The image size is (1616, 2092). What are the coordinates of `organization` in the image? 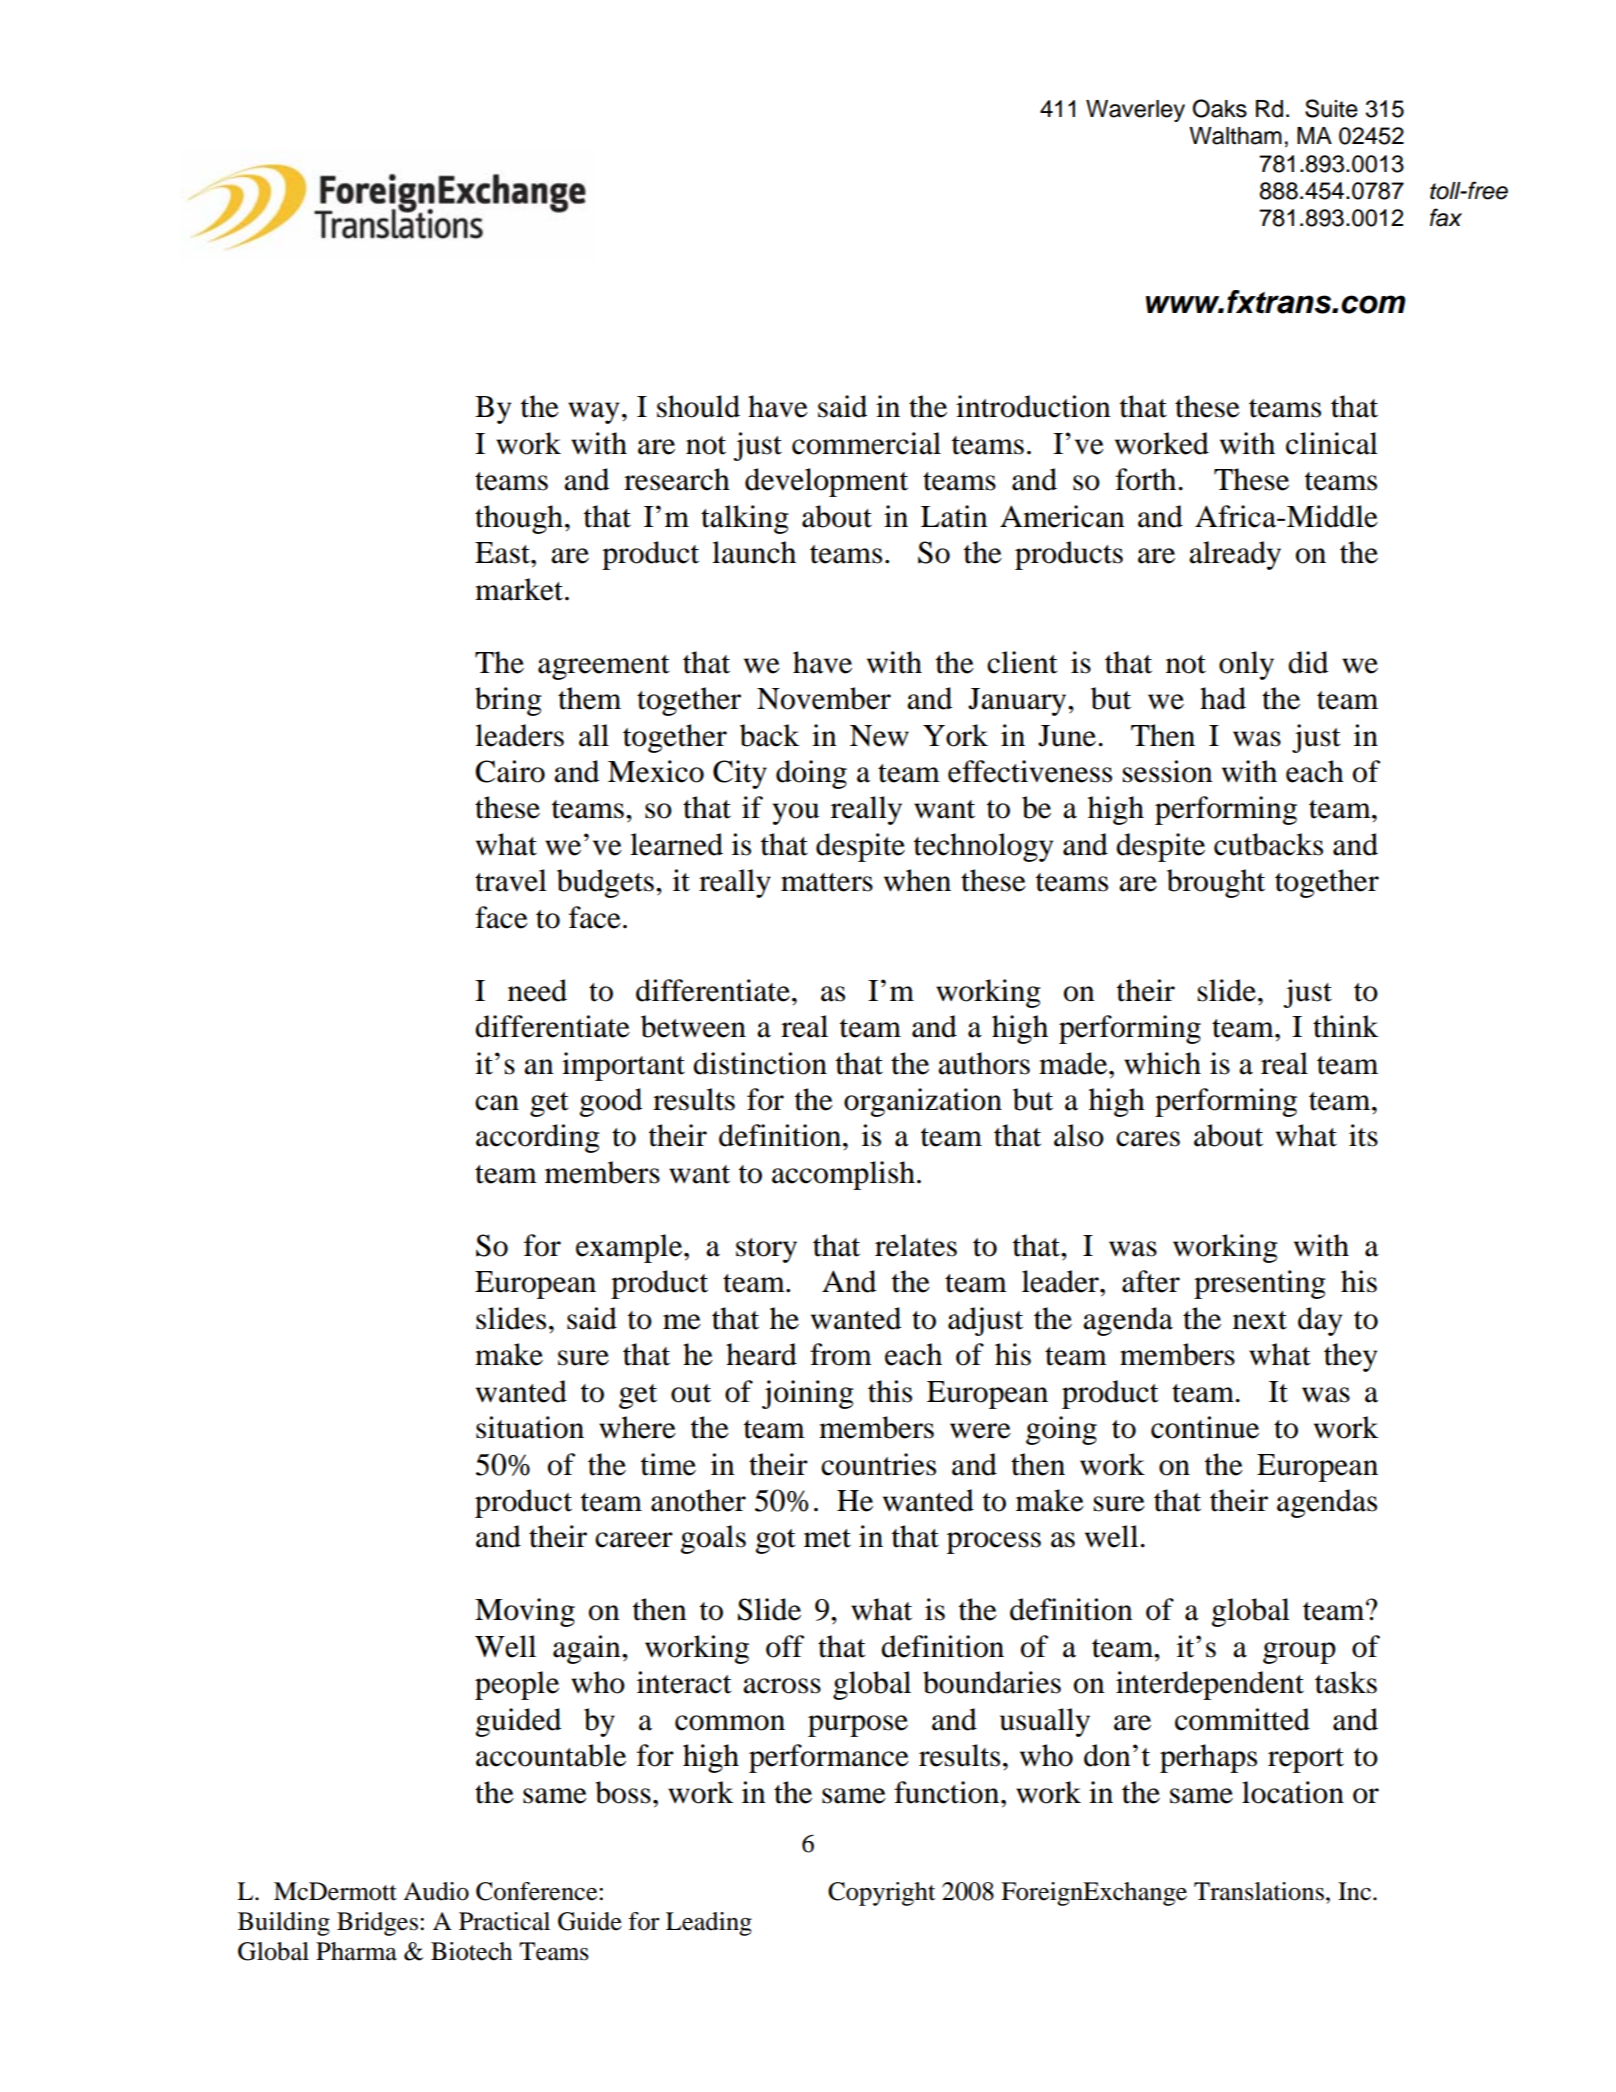 It's located at (923, 1102).
